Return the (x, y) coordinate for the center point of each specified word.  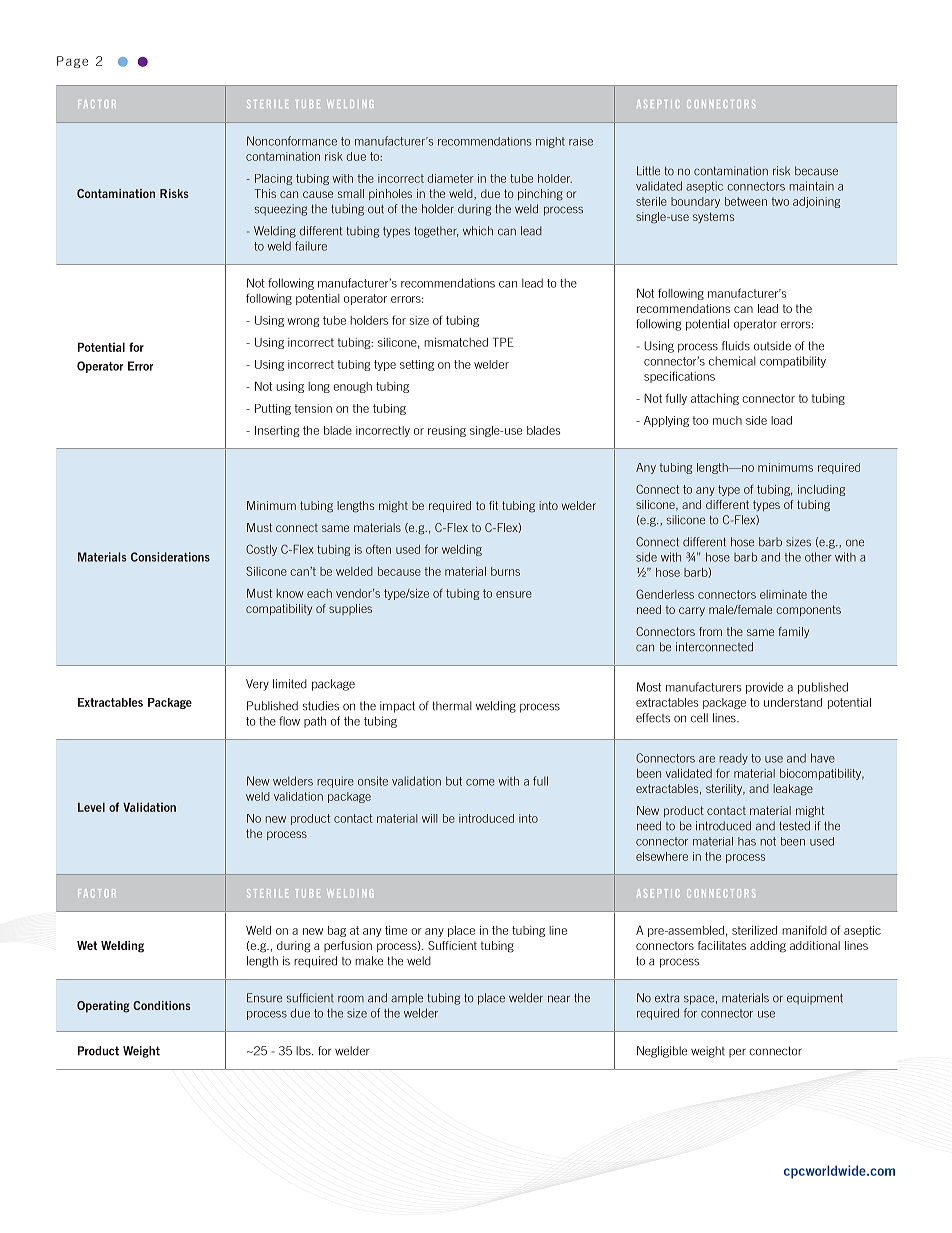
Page (72, 62)
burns (505, 571)
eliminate (783, 594)
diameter (450, 178)
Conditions (162, 1005)
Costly (261, 550)
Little (648, 171)
